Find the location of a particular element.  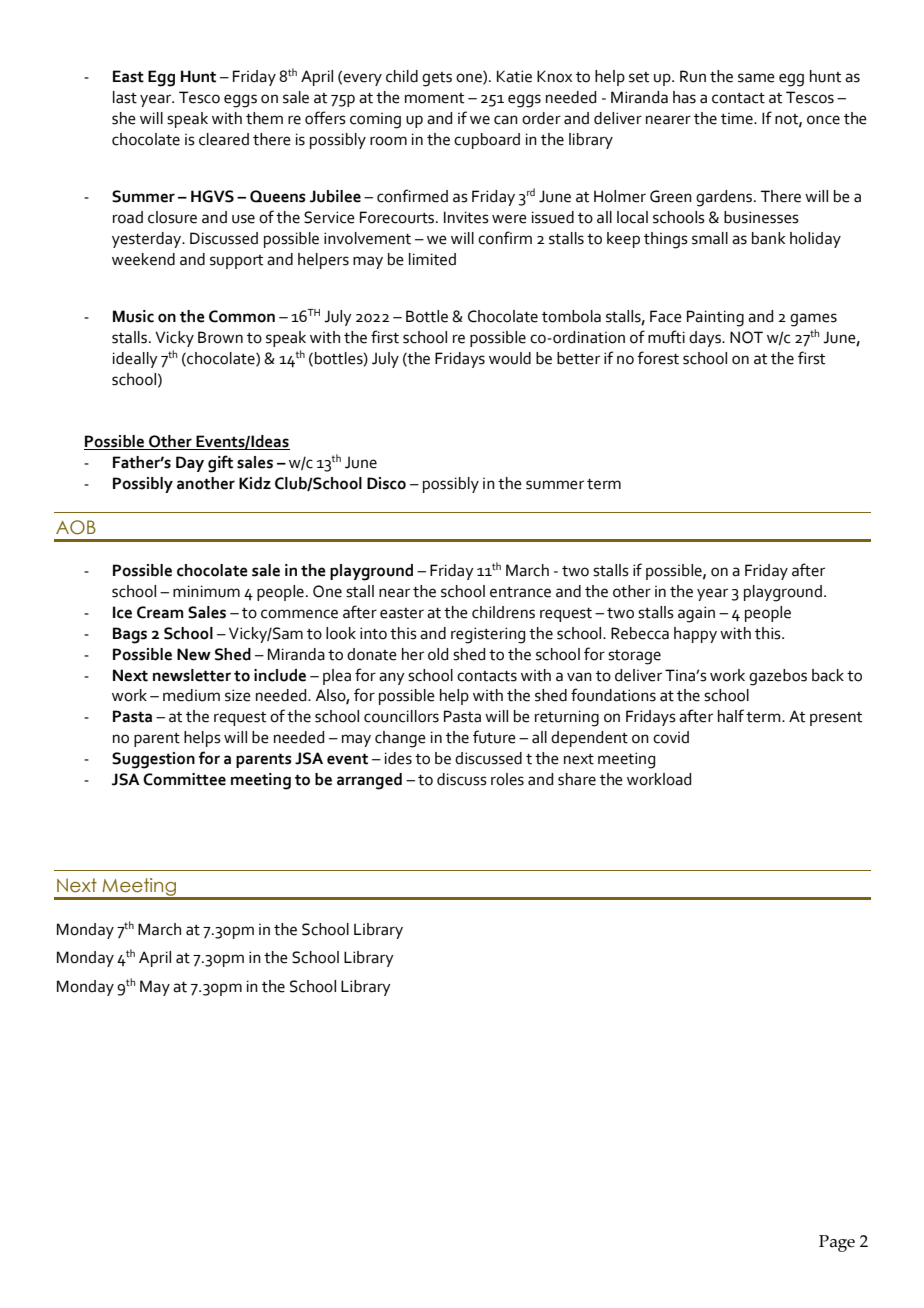

Committee is located at coordinates (184, 779).
